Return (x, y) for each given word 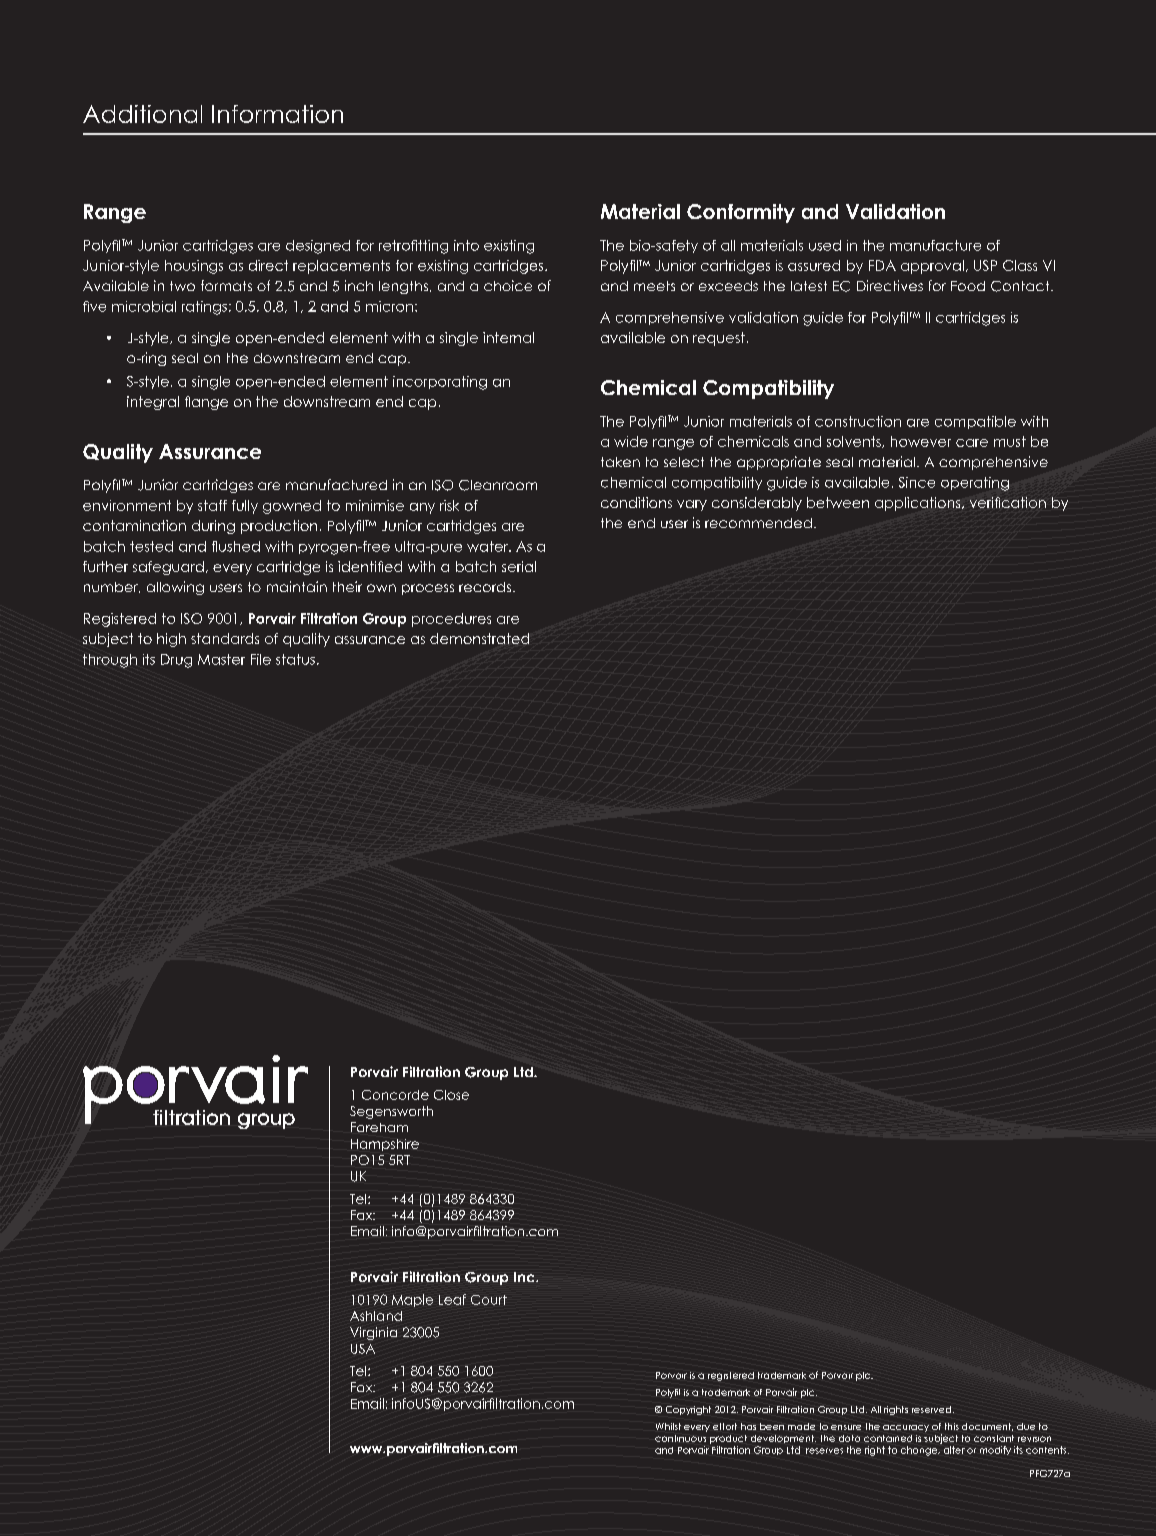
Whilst (668, 1426)
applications (919, 504)
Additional (142, 114)
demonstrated (479, 638)
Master (221, 659)
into (466, 245)
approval (932, 267)
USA (363, 1349)
